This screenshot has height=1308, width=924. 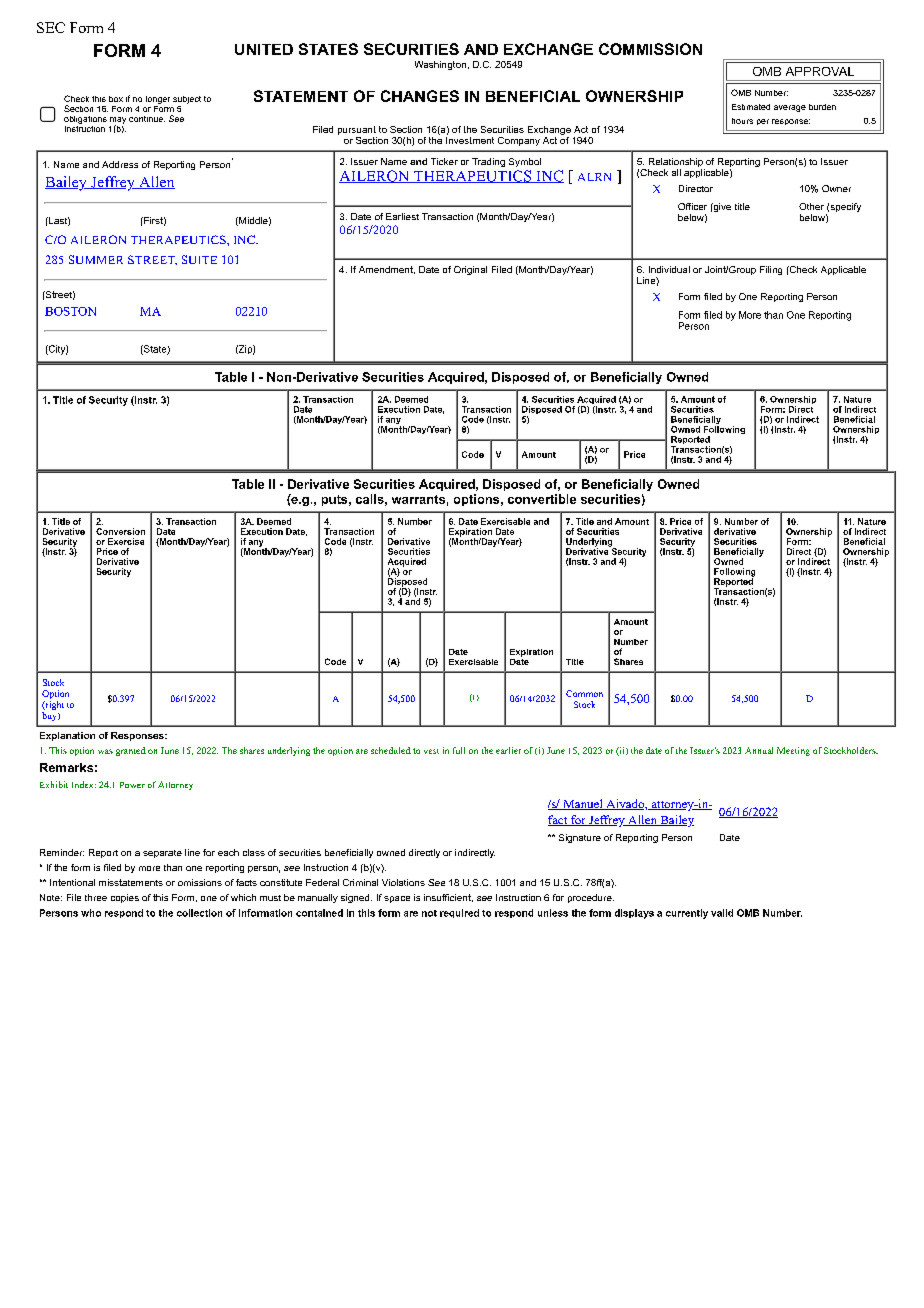 I want to click on Estimated, so click(x=751, y=107).
